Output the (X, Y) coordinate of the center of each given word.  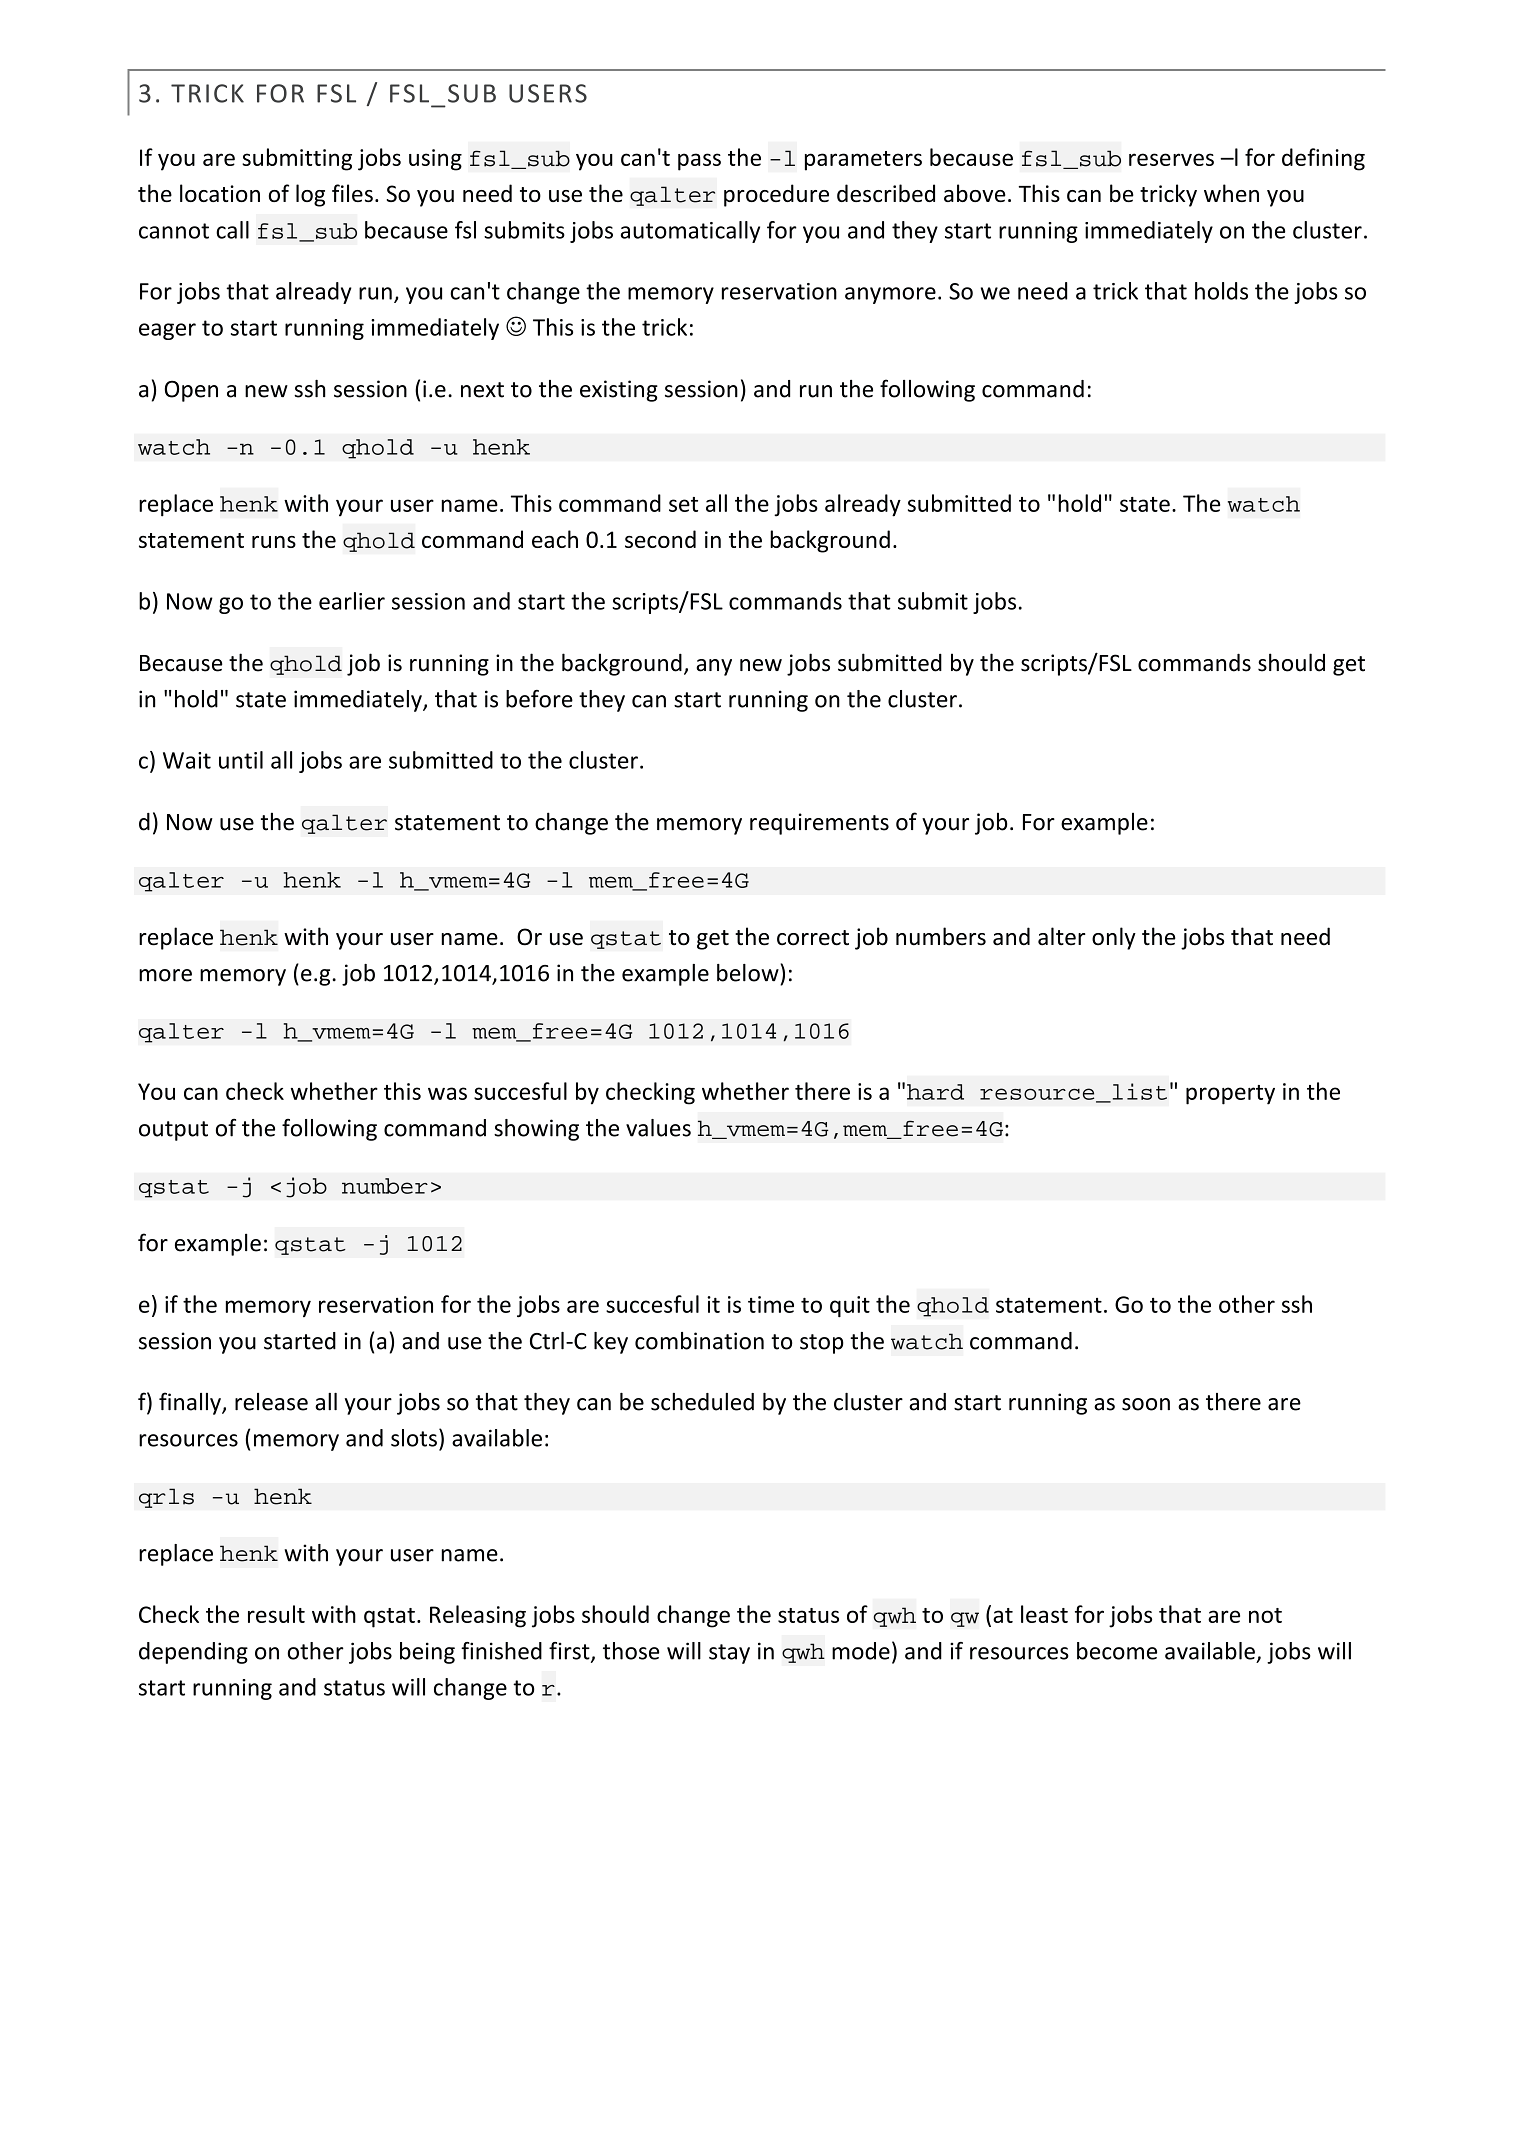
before (539, 699)
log (310, 195)
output (173, 1131)
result (276, 1614)
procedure (776, 195)
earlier (352, 601)
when (1231, 193)
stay (729, 1654)
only (1114, 938)
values (658, 1128)
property (1230, 1095)
